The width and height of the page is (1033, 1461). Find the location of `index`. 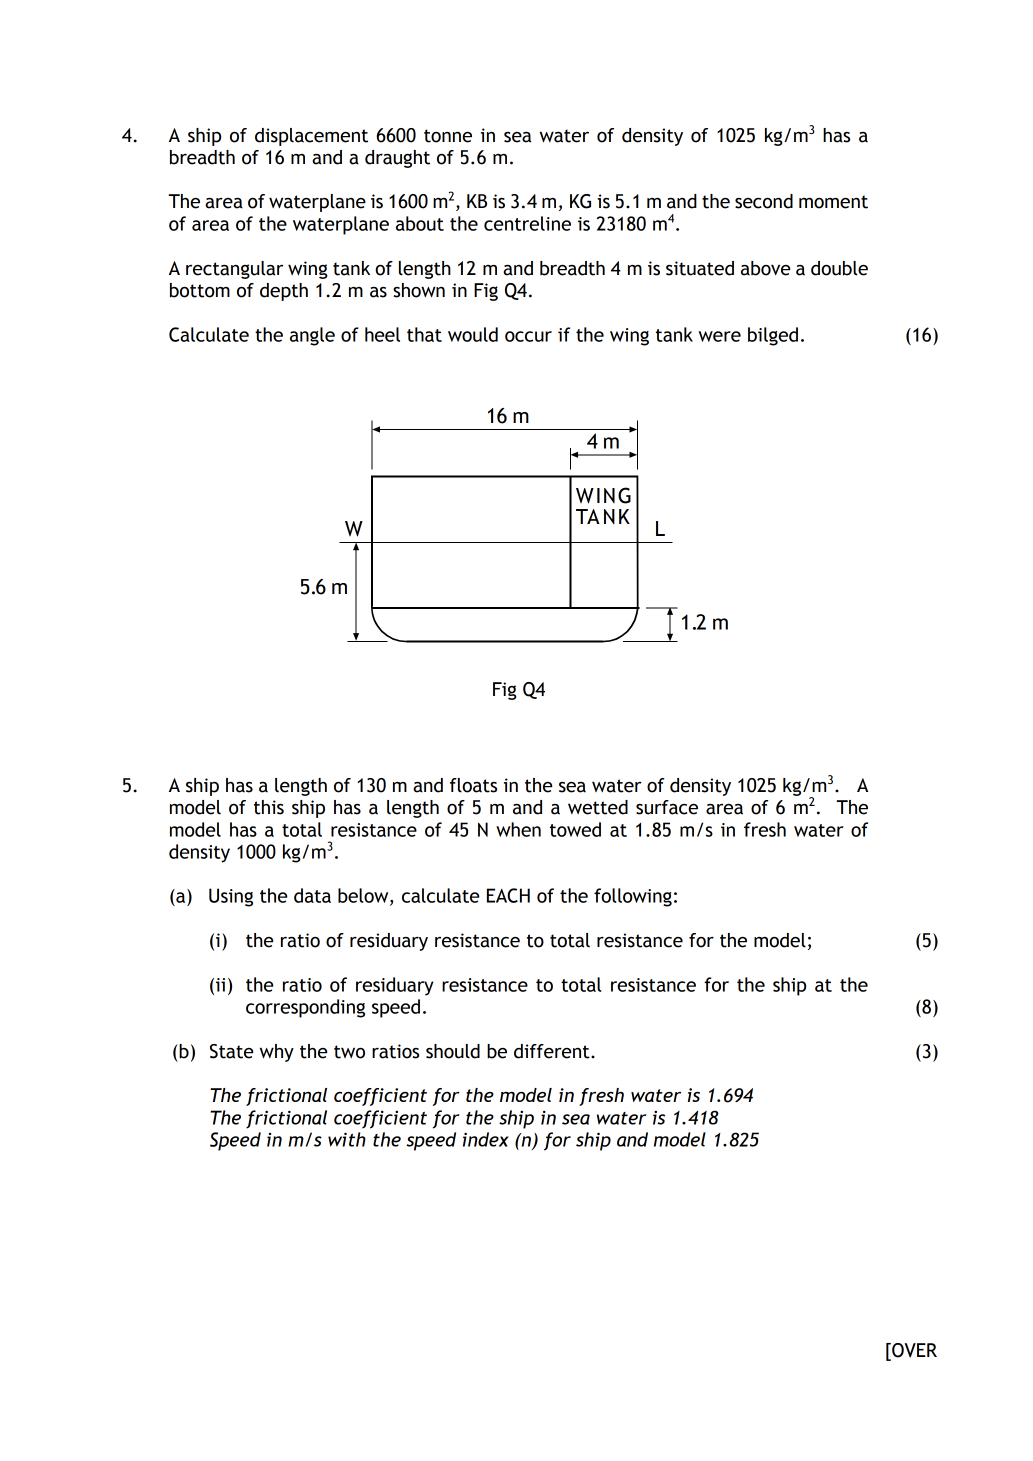

index is located at coordinates (486, 1139).
